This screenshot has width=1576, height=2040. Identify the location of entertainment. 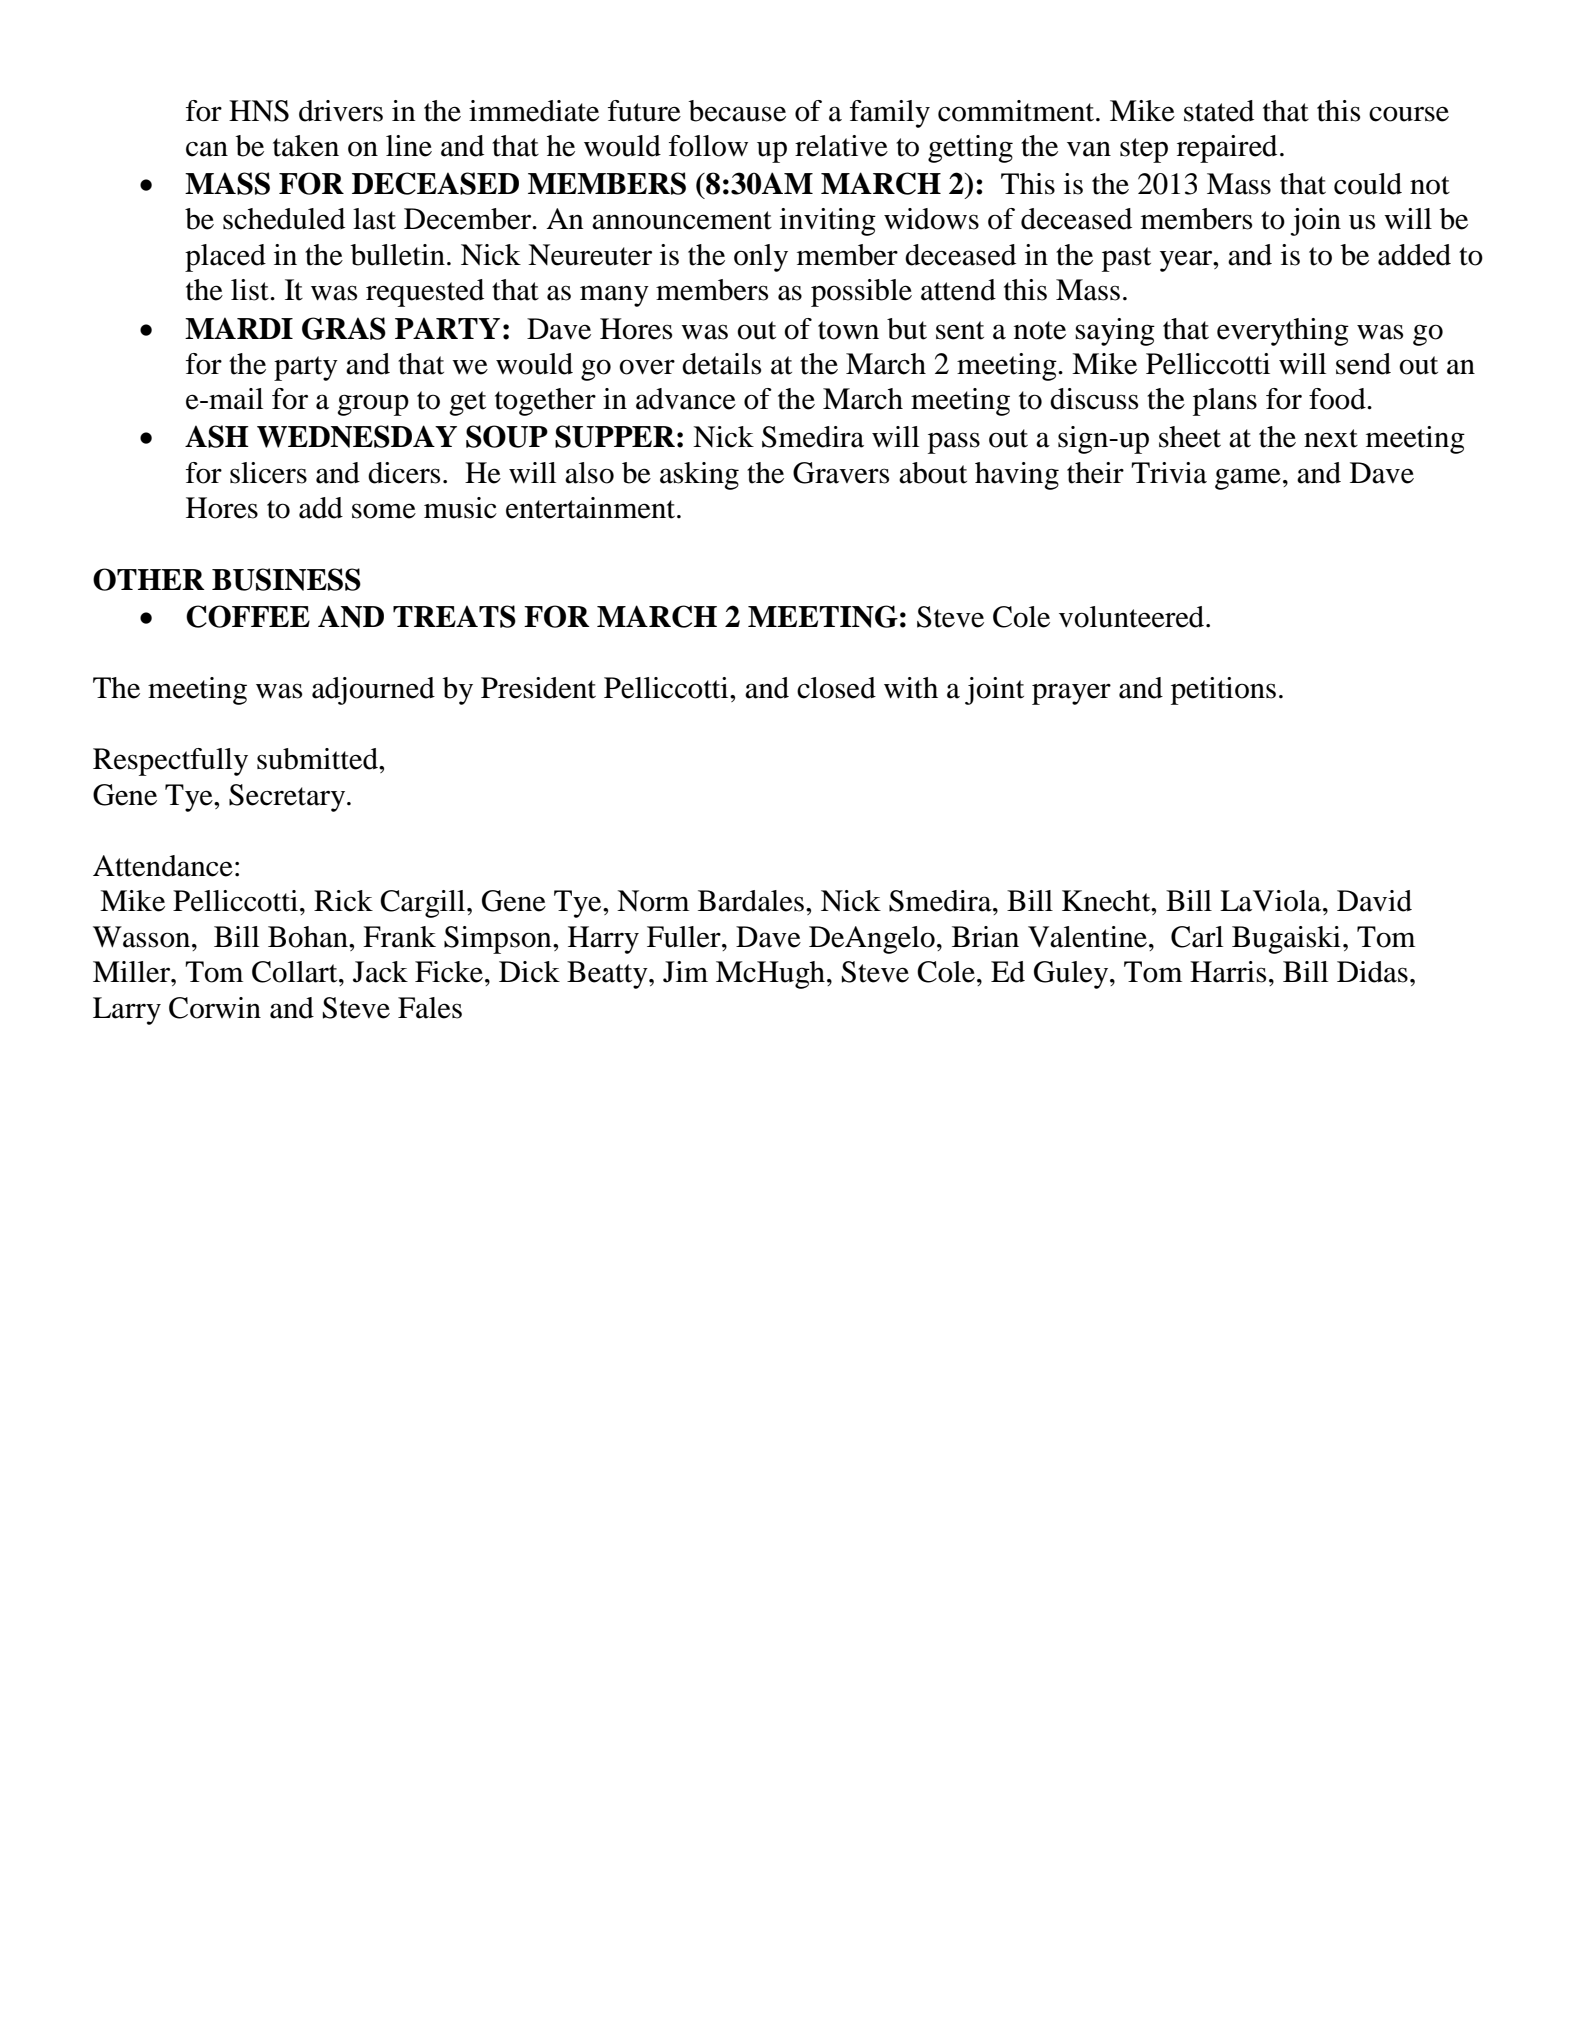
(592, 508).
